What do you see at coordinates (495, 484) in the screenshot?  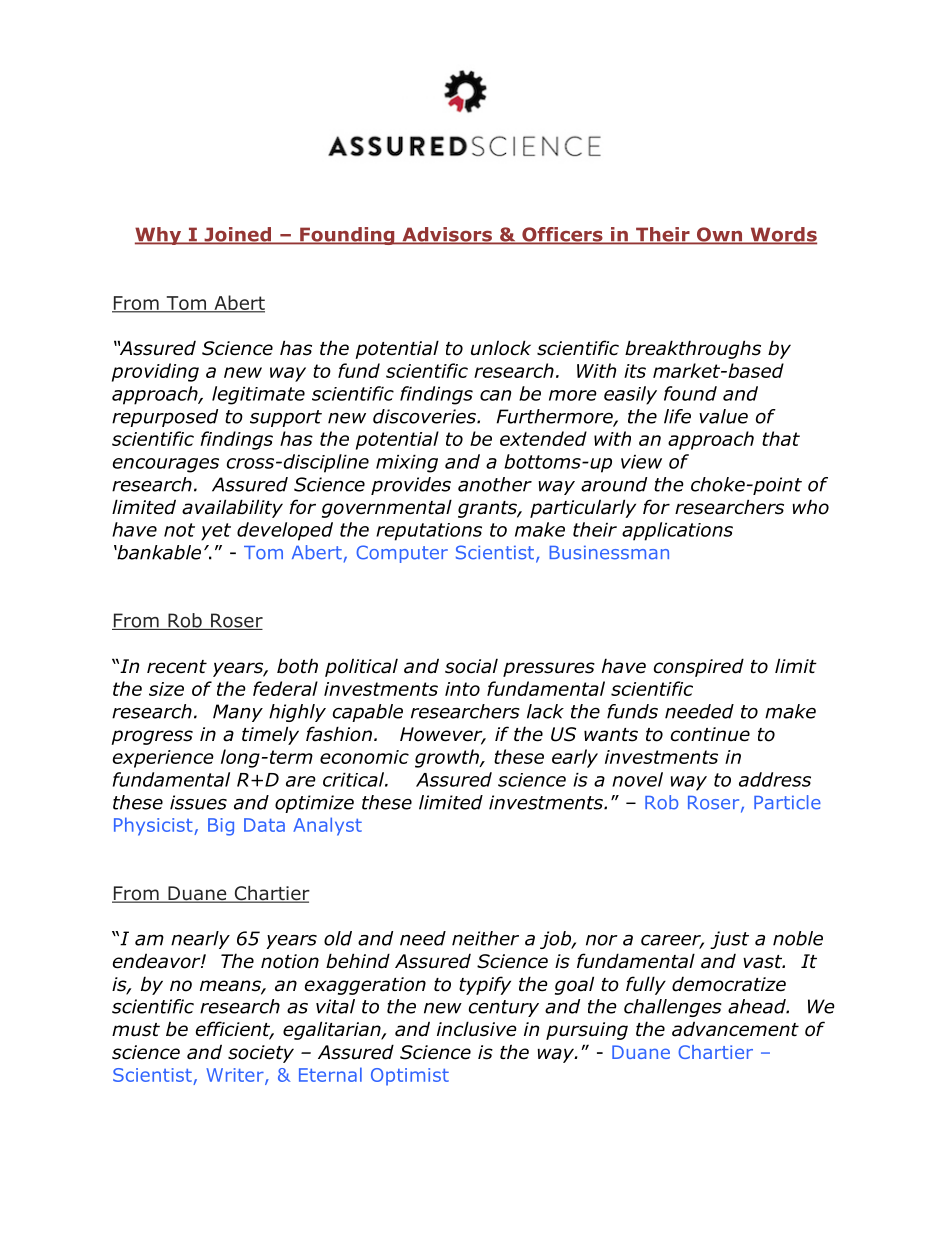 I see `another` at bounding box center [495, 484].
